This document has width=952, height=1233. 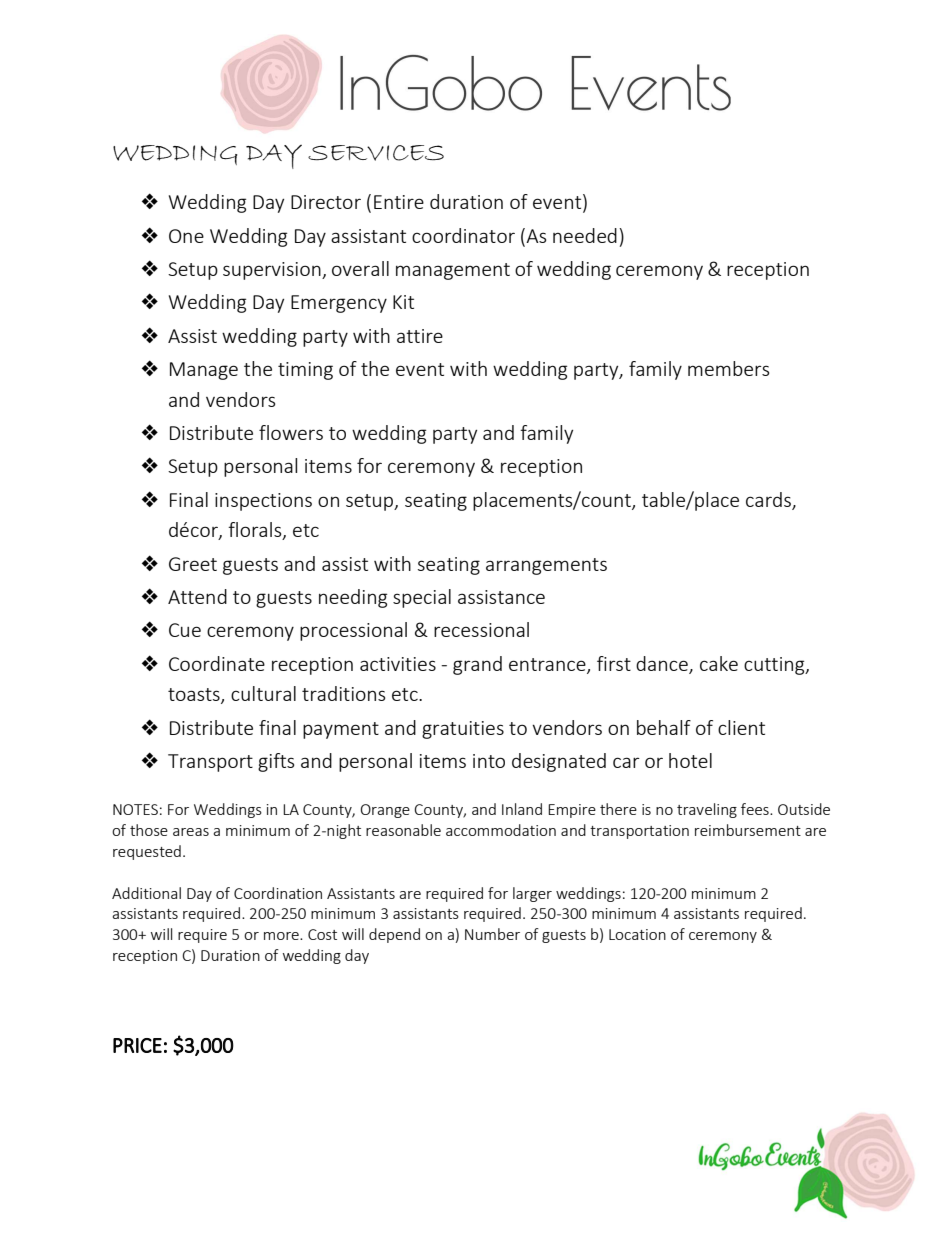 I want to click on Location, so click(x=637, y=934).
